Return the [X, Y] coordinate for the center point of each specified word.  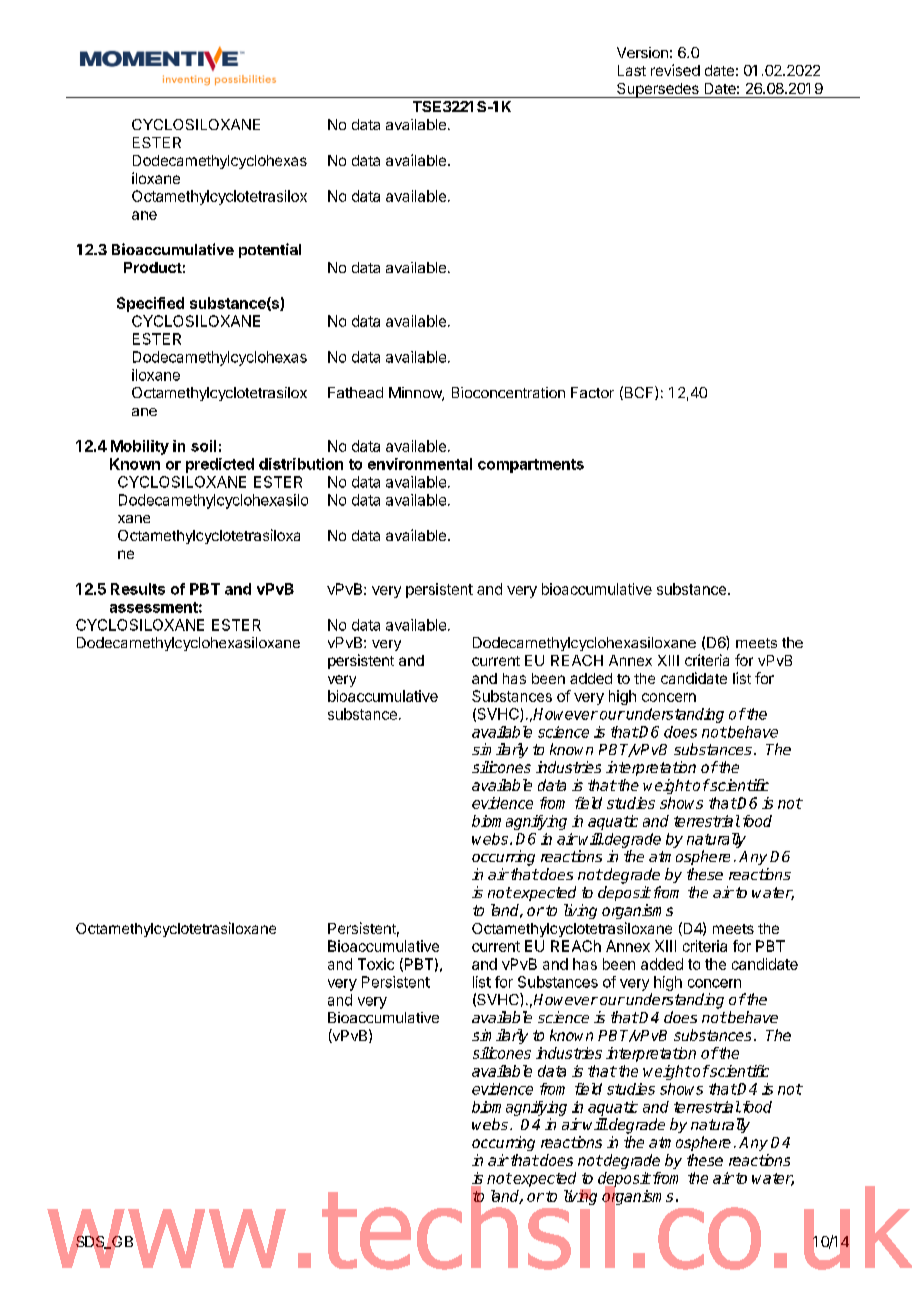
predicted [220, 465]
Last [632, 70]
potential [270, 250]
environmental [420, 464]
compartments [531, 466]
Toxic [376, 964]
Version [642, 52]
